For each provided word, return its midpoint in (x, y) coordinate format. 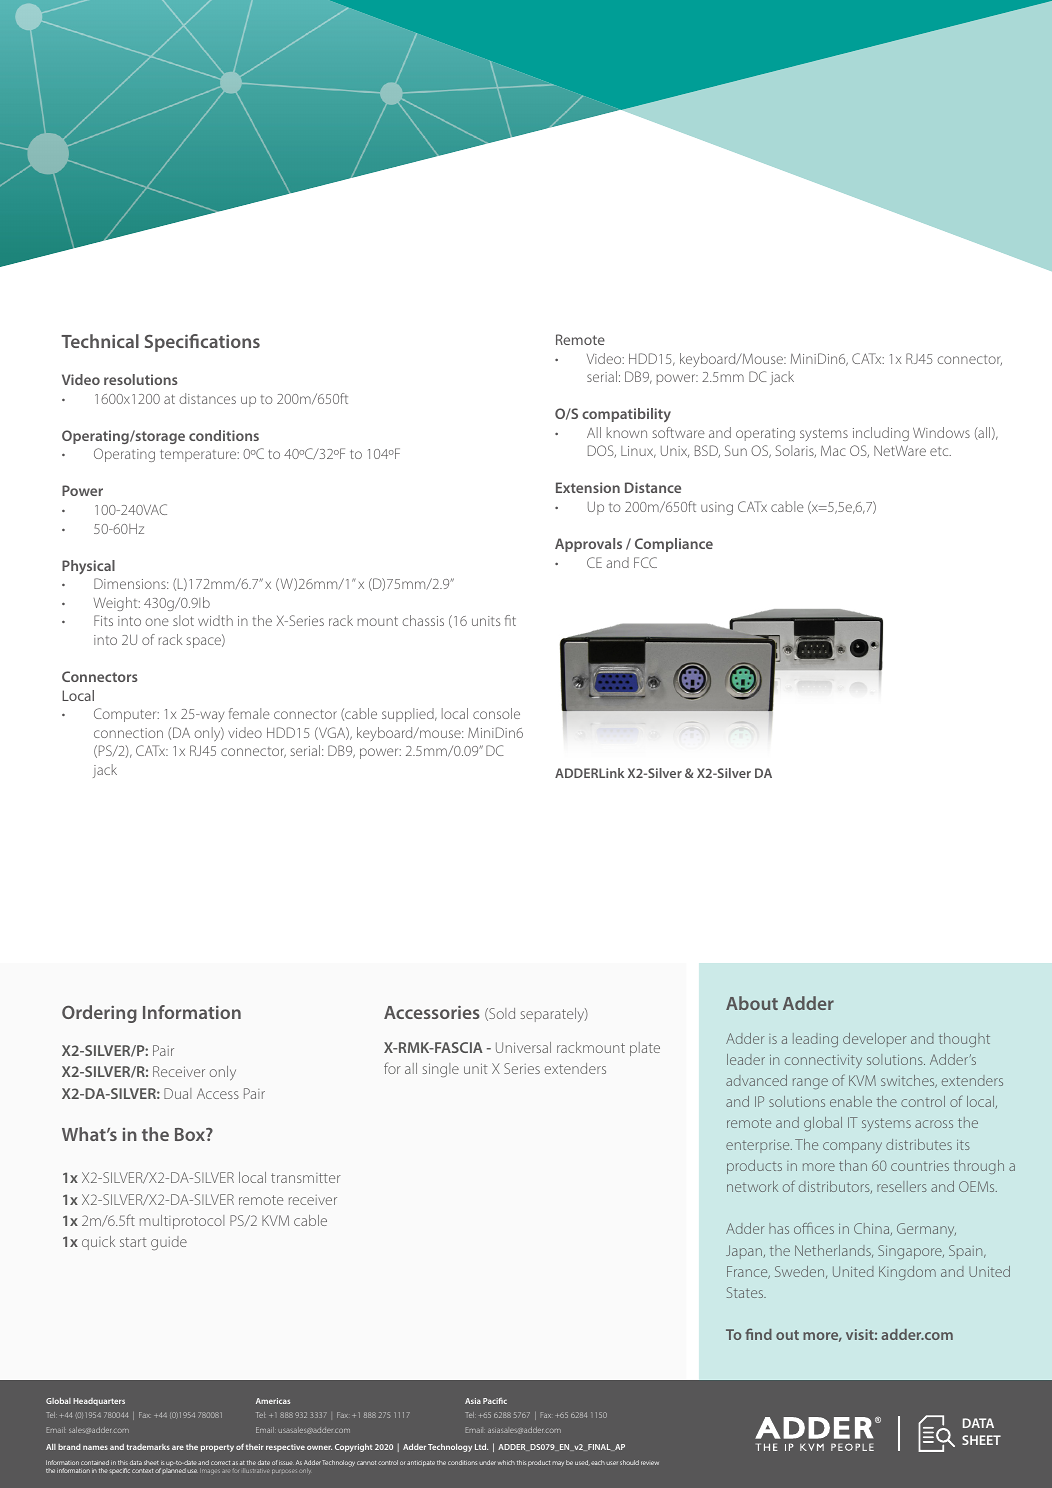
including (881, 434)
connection (128, 733)
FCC (645, 562)
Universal (523, 1047)
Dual (177, 1093)
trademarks (148, 1447)
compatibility (626, 415)
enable (851, 1101)
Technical (100, 341)
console (496, 713)
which (506, 1462)
